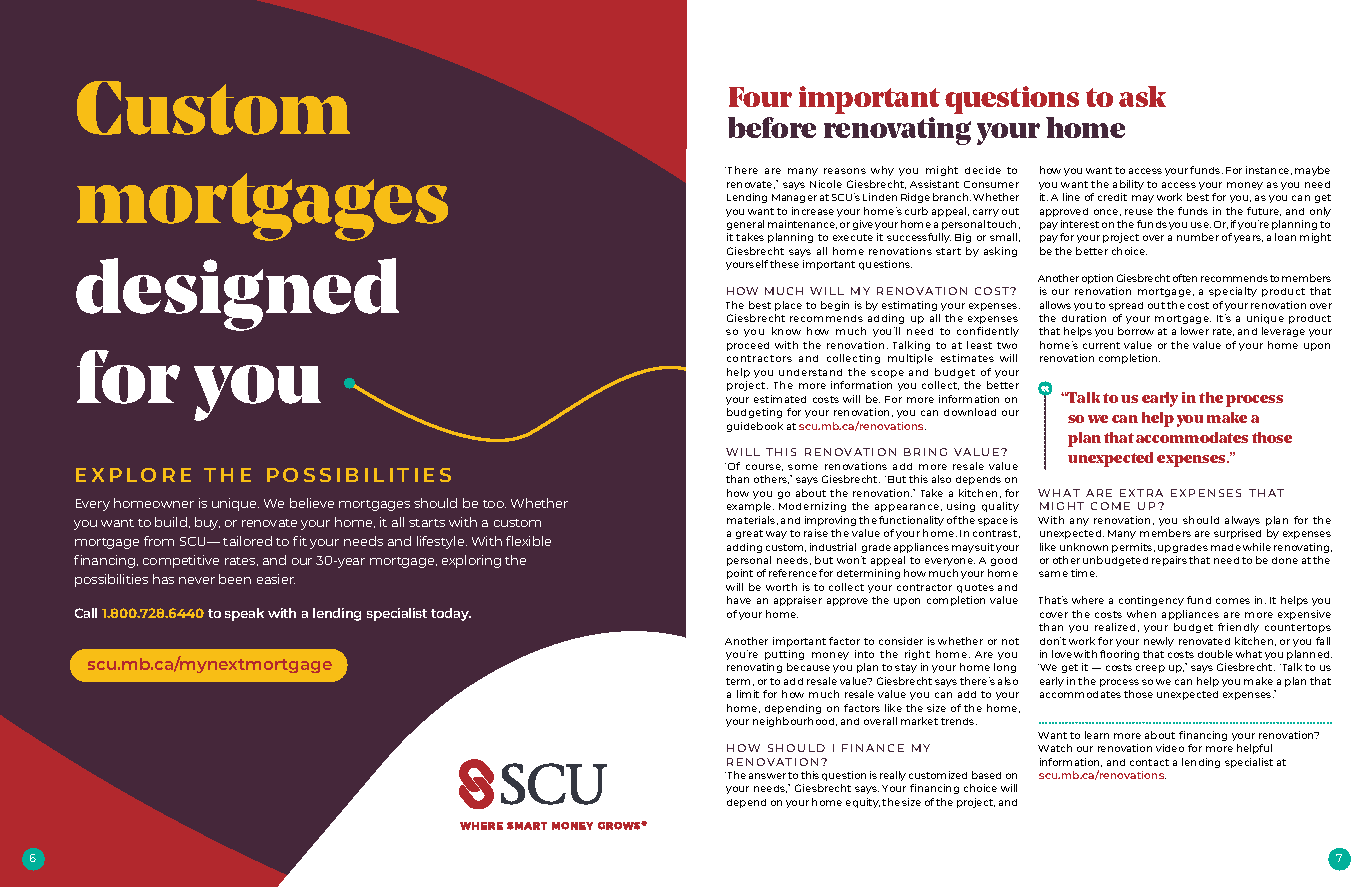  I want to click on EXPLORE, so click(133, 475).
